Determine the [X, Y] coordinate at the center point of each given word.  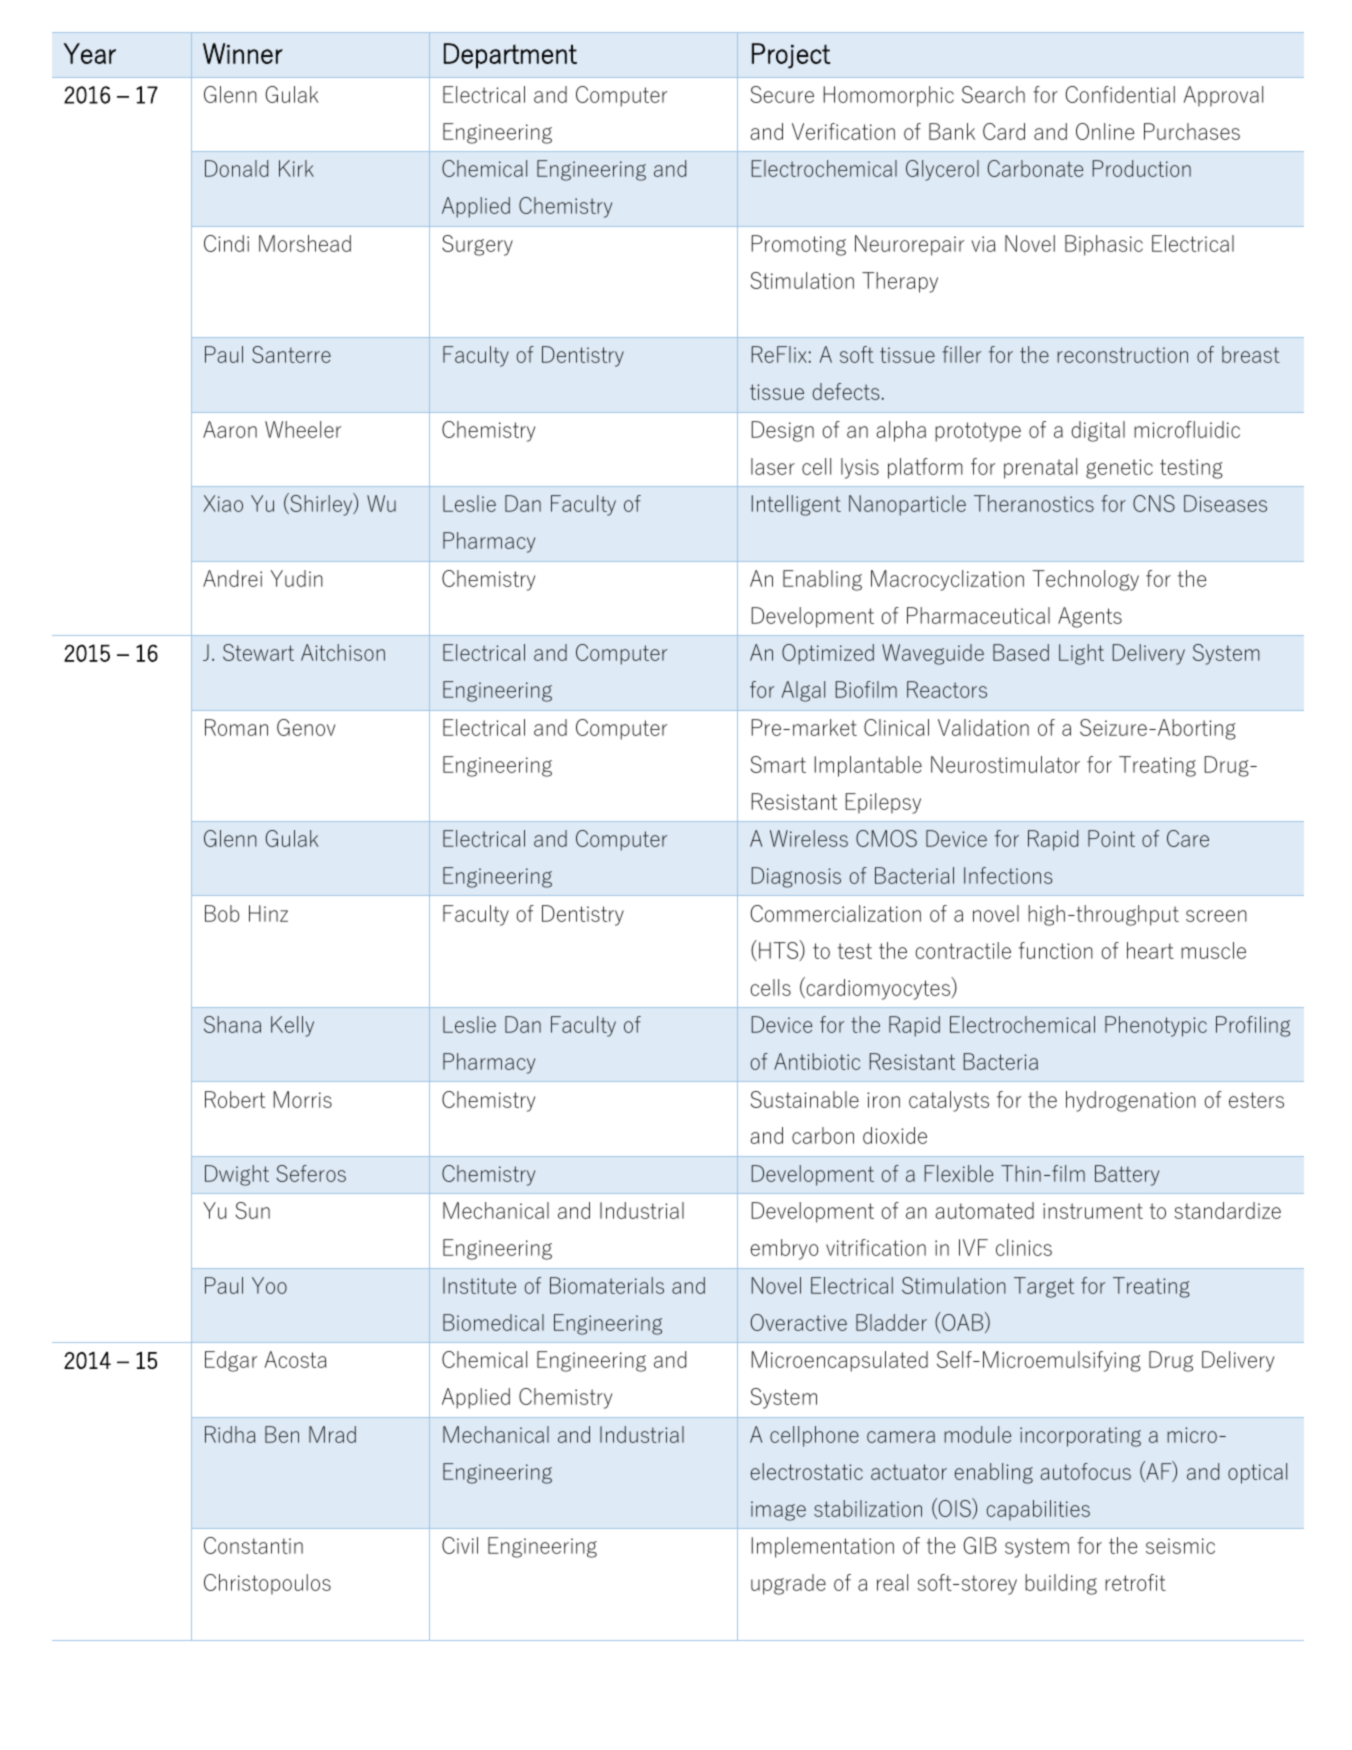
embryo [784, 1249]
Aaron [230, 429]
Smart [778, 764]
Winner [243, 53]
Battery [1127, 1175]
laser [773, 466]
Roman [236, 727]
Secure [782, 94]
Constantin [253, 1545]
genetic [1119, 469]
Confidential [1120, 94]
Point [1111, 838]
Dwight [237, 1175]
